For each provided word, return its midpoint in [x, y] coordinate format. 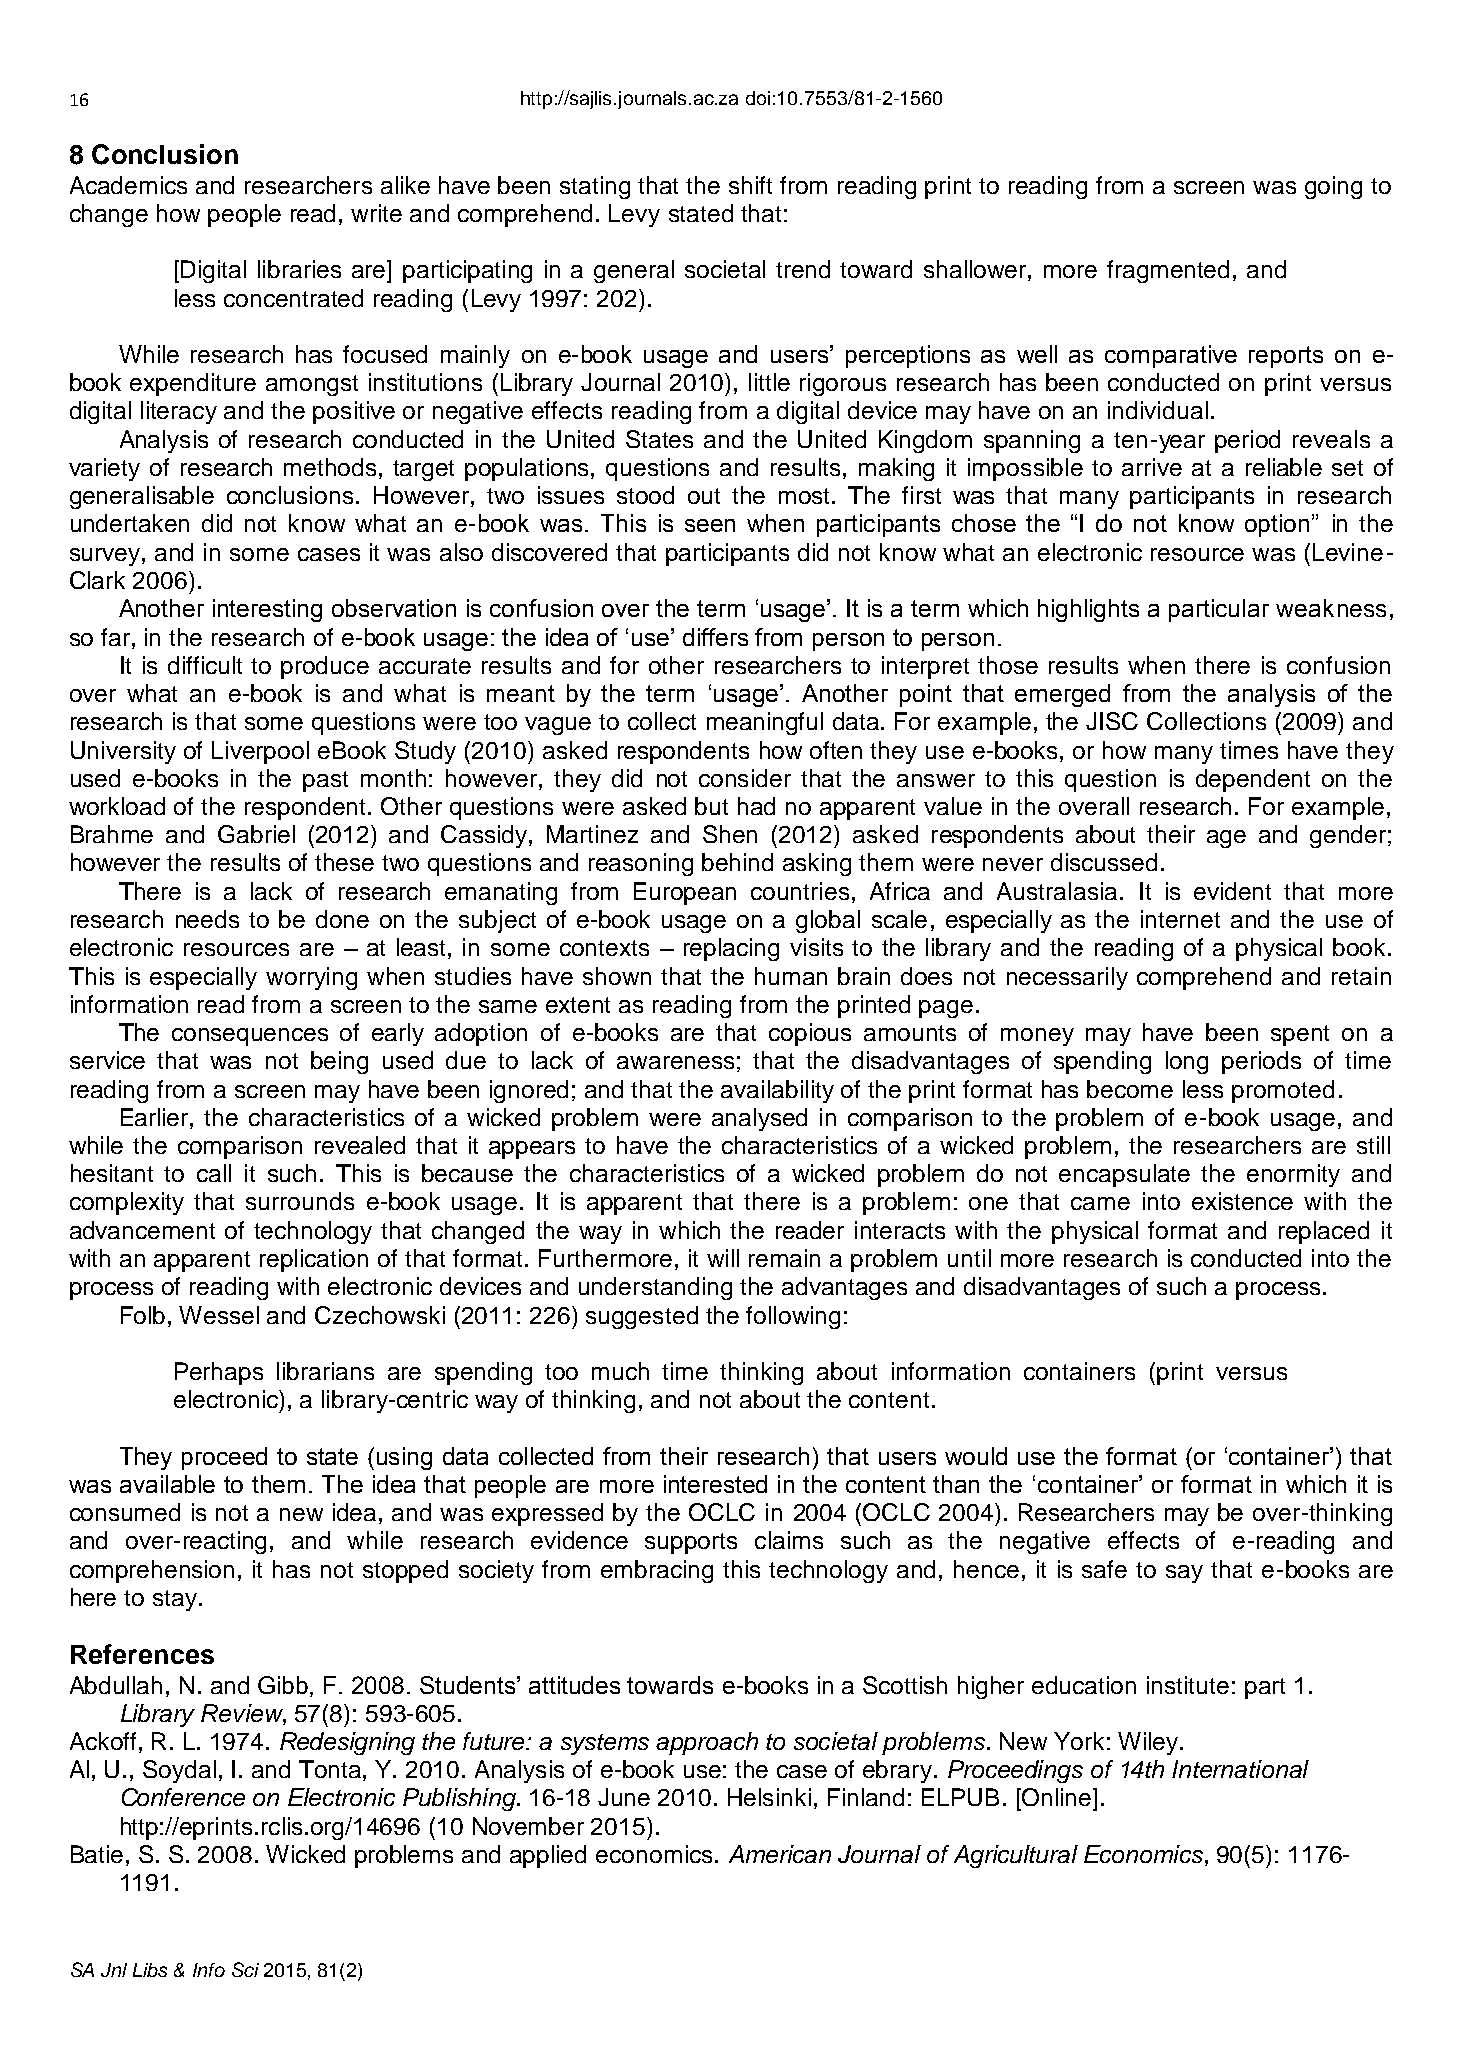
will [723, 1258]
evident [1232, 891]
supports [691, 1543]
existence [1242, 1201]
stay [175, 1600]
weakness [1331, 608]
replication [314, 1260]
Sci [245, 1969]
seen [710, 525]
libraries [299, 269]
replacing [731, 949]
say [1184, 1574]
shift [750, 185]
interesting [267, 610]
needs [207, 919]
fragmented [1168, 271]
